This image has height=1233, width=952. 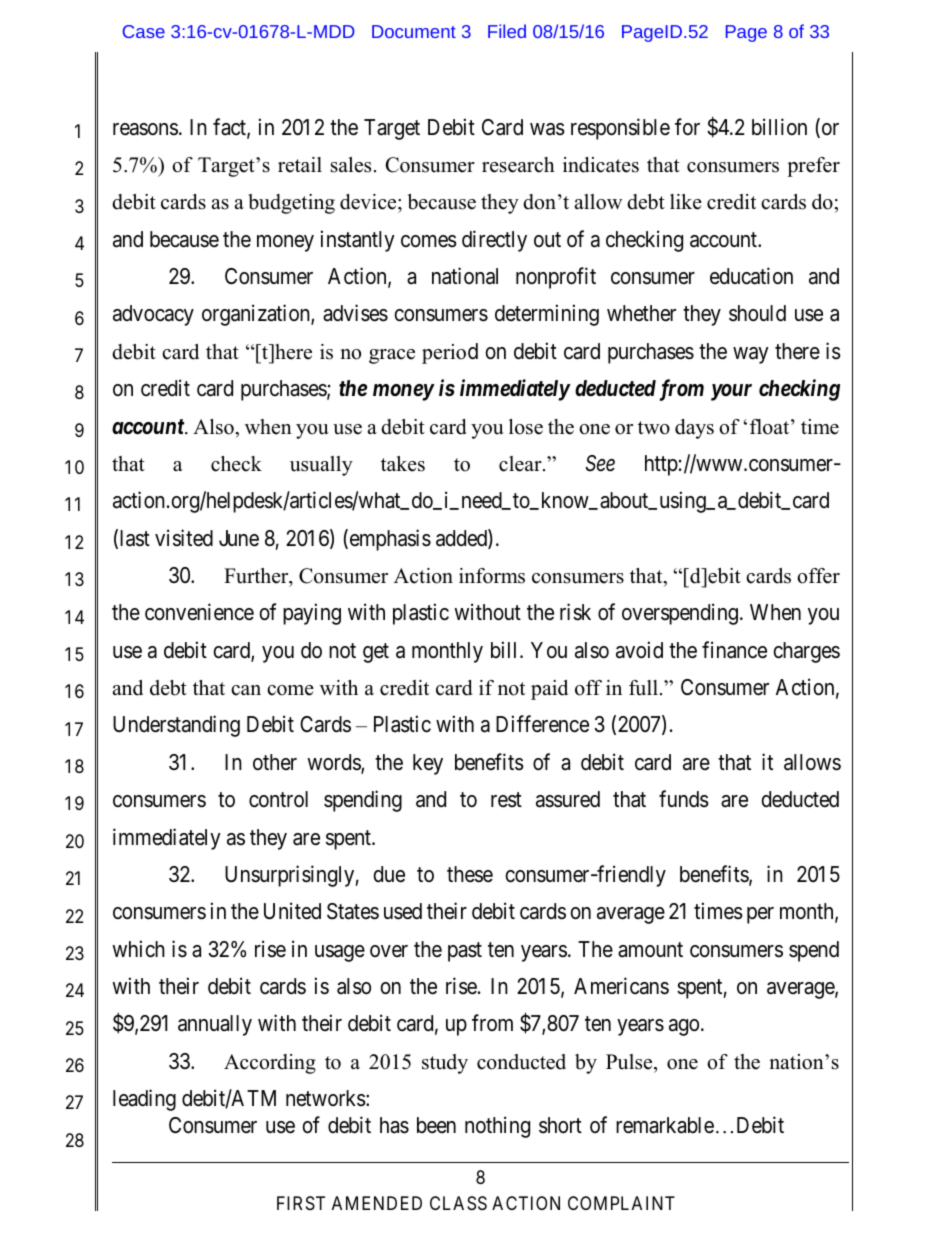 What do you see at coordinates (694, 429) in the image?
I see `days` at bounding box center [694, 429].
